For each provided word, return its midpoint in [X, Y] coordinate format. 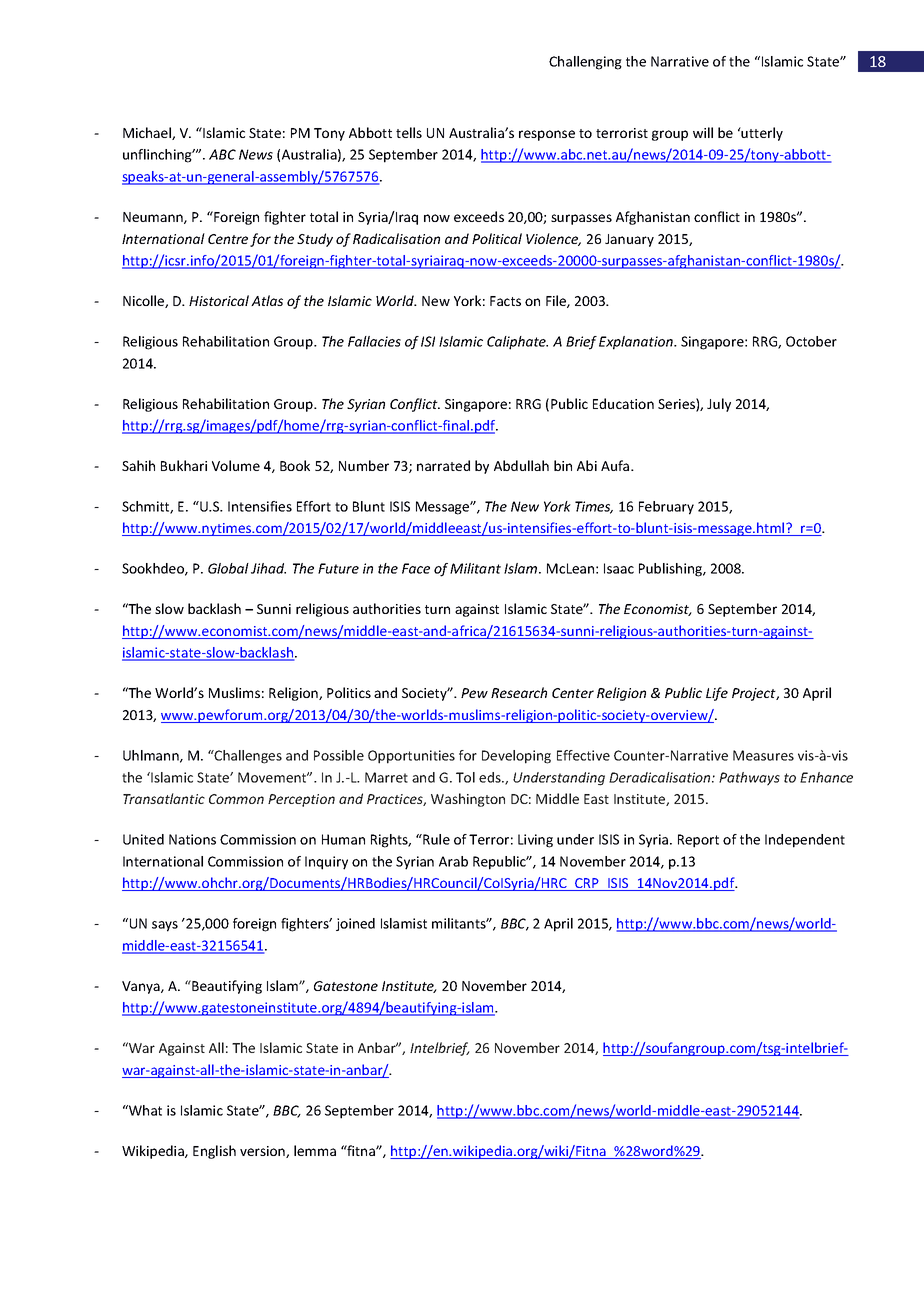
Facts [505, 301]
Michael [148, 133]
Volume [236, 465]
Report [698, 841]
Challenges [247, 757]
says [165, 926]
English [214, 1152]
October [811, 341]
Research [519, 692]
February [666, 508]
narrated [443, 465]
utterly [761, 134]
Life [717, 694]
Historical [219, 300]
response [547, 135]
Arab [453, 861]
